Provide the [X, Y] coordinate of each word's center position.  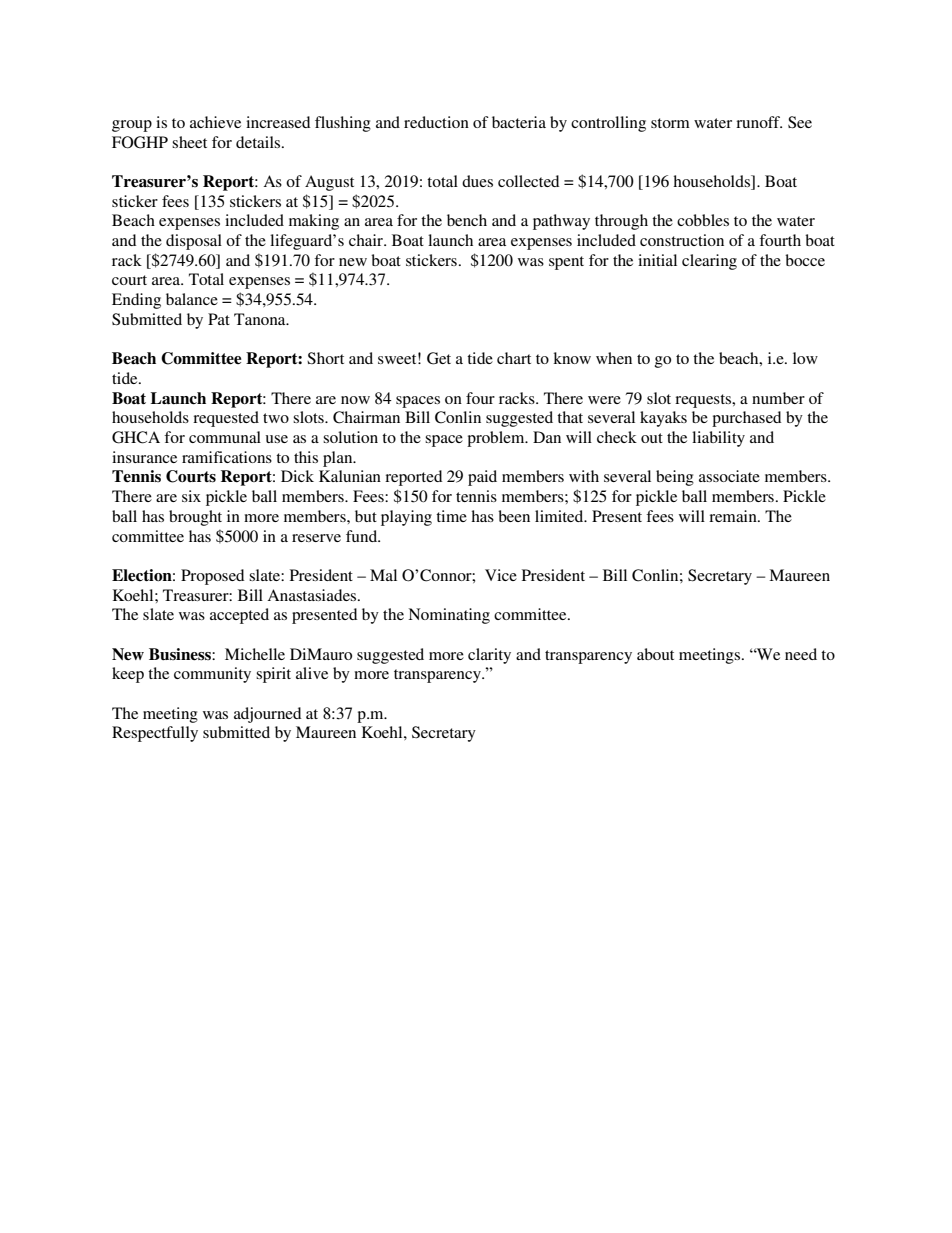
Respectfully [155, 734]
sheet [189, 142]
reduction [436, 122]
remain [734, 516]
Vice [501, 575]
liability [718, 439]
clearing [709, 262]
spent [566, 263]
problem [497, 439]
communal [225, 437]
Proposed [212, 577]
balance [192, 299]
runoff [759, 122]
